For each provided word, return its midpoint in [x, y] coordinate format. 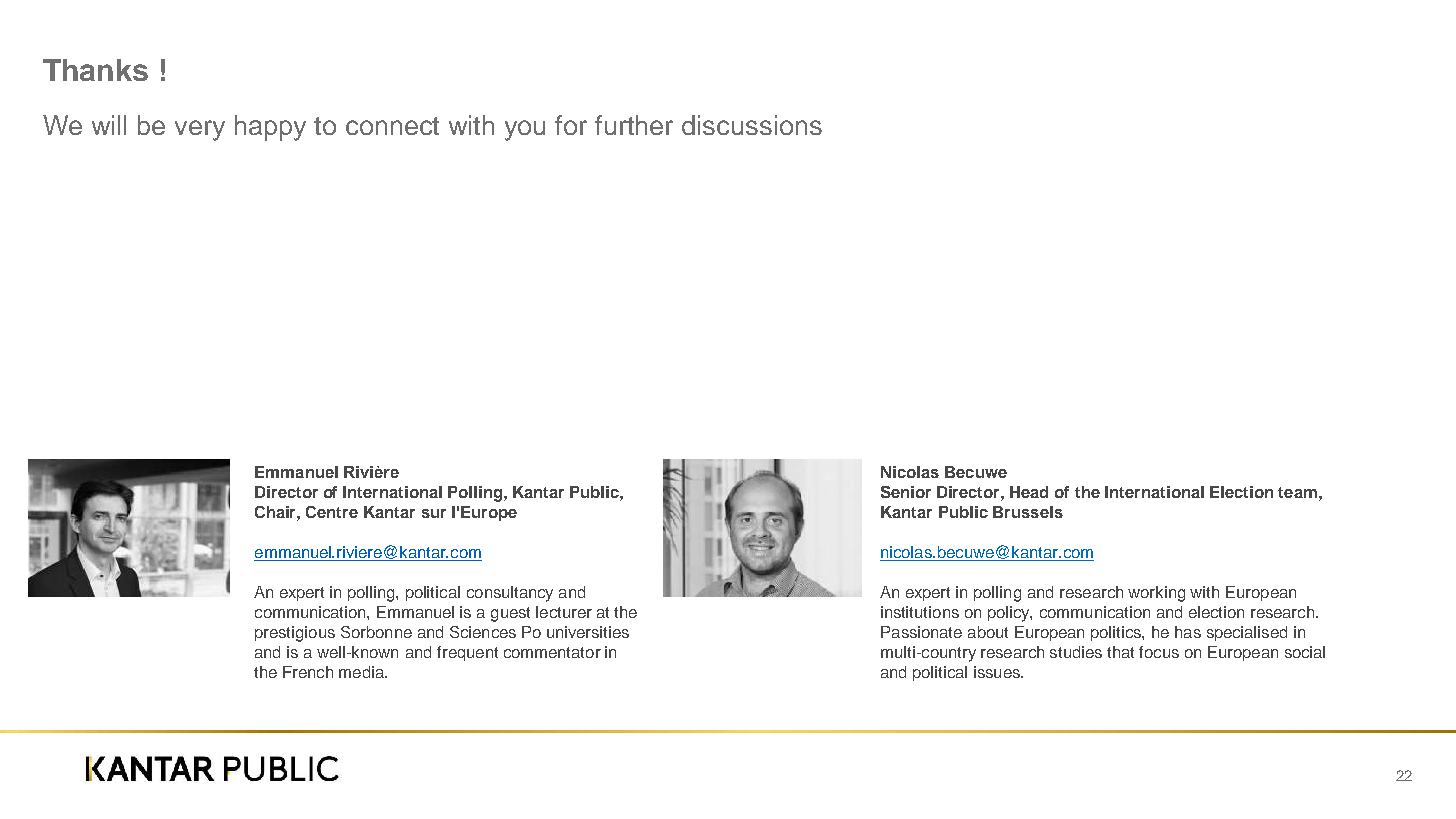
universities [588, 632]
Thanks [95, 70]
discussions [752, 125]
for [571, 125]
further [634, 125]
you [525, 130]
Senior [906, 492]
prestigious [295, 634]
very [200, 130]
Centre [332, 512]
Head [1029, 492]
